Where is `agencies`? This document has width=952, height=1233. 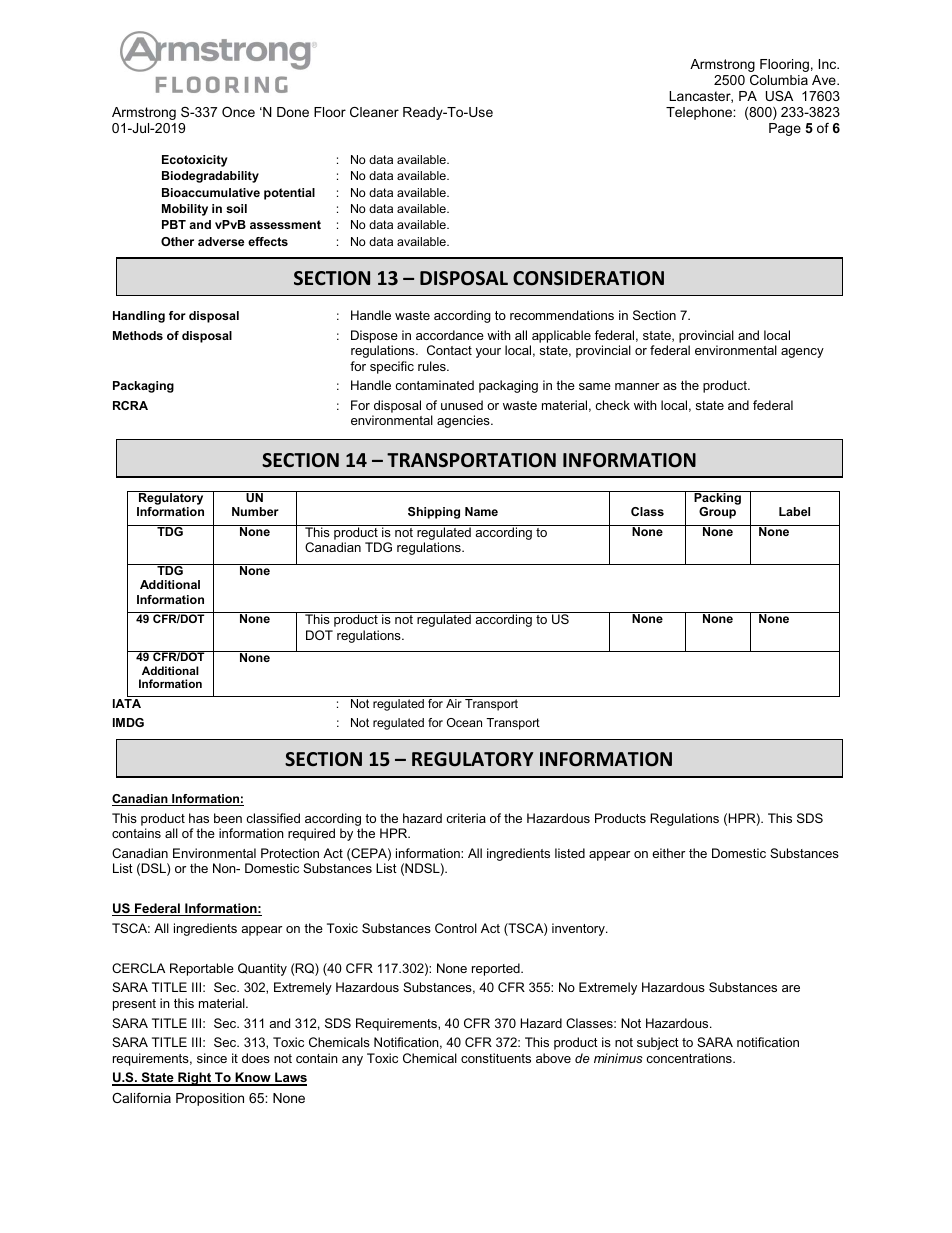 agencies is located at coordinates (464, 421).
